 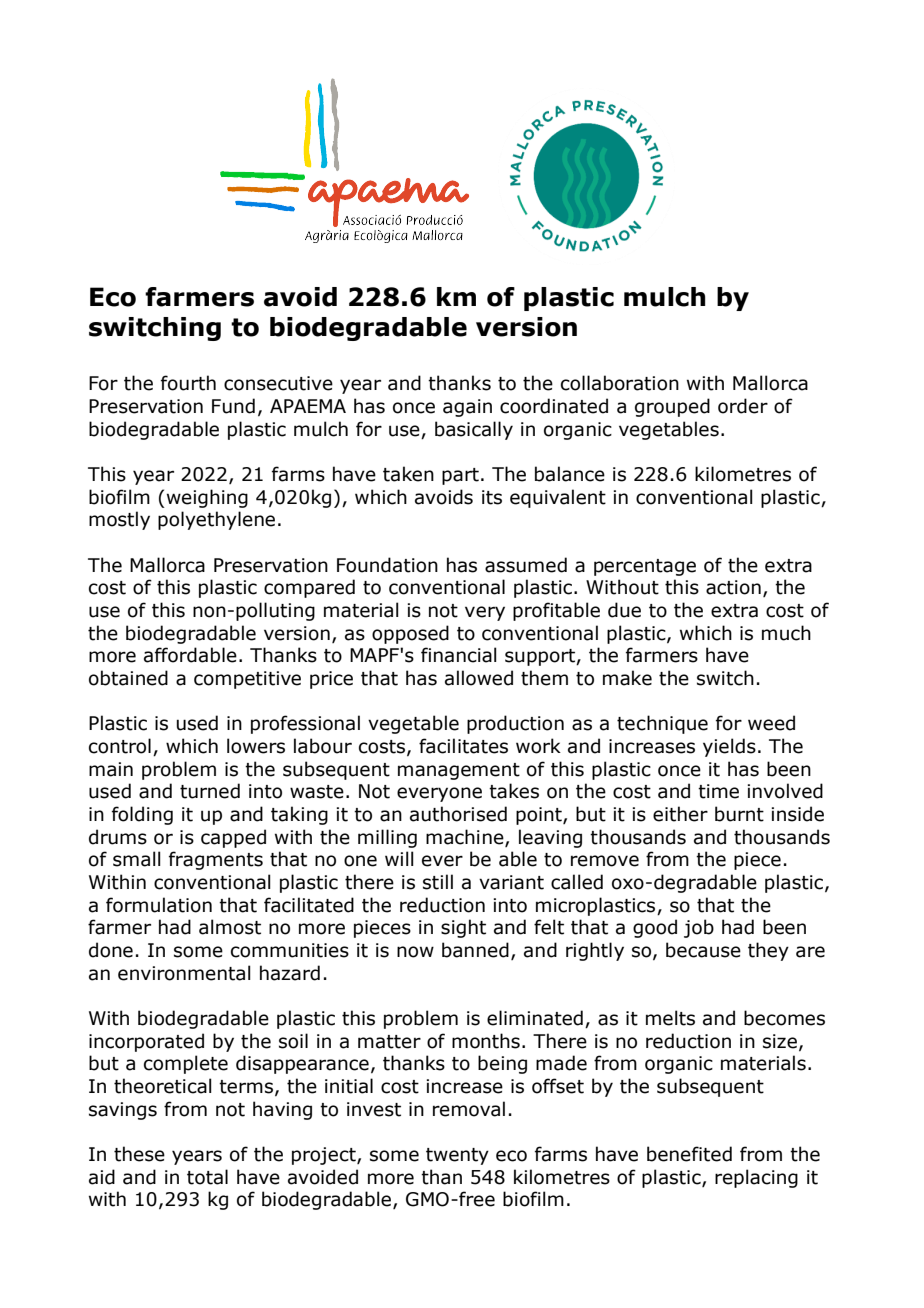 What do you see at coordinates (207, 1177) in the page?
I see `total` at bounding box center [207, 1177].
